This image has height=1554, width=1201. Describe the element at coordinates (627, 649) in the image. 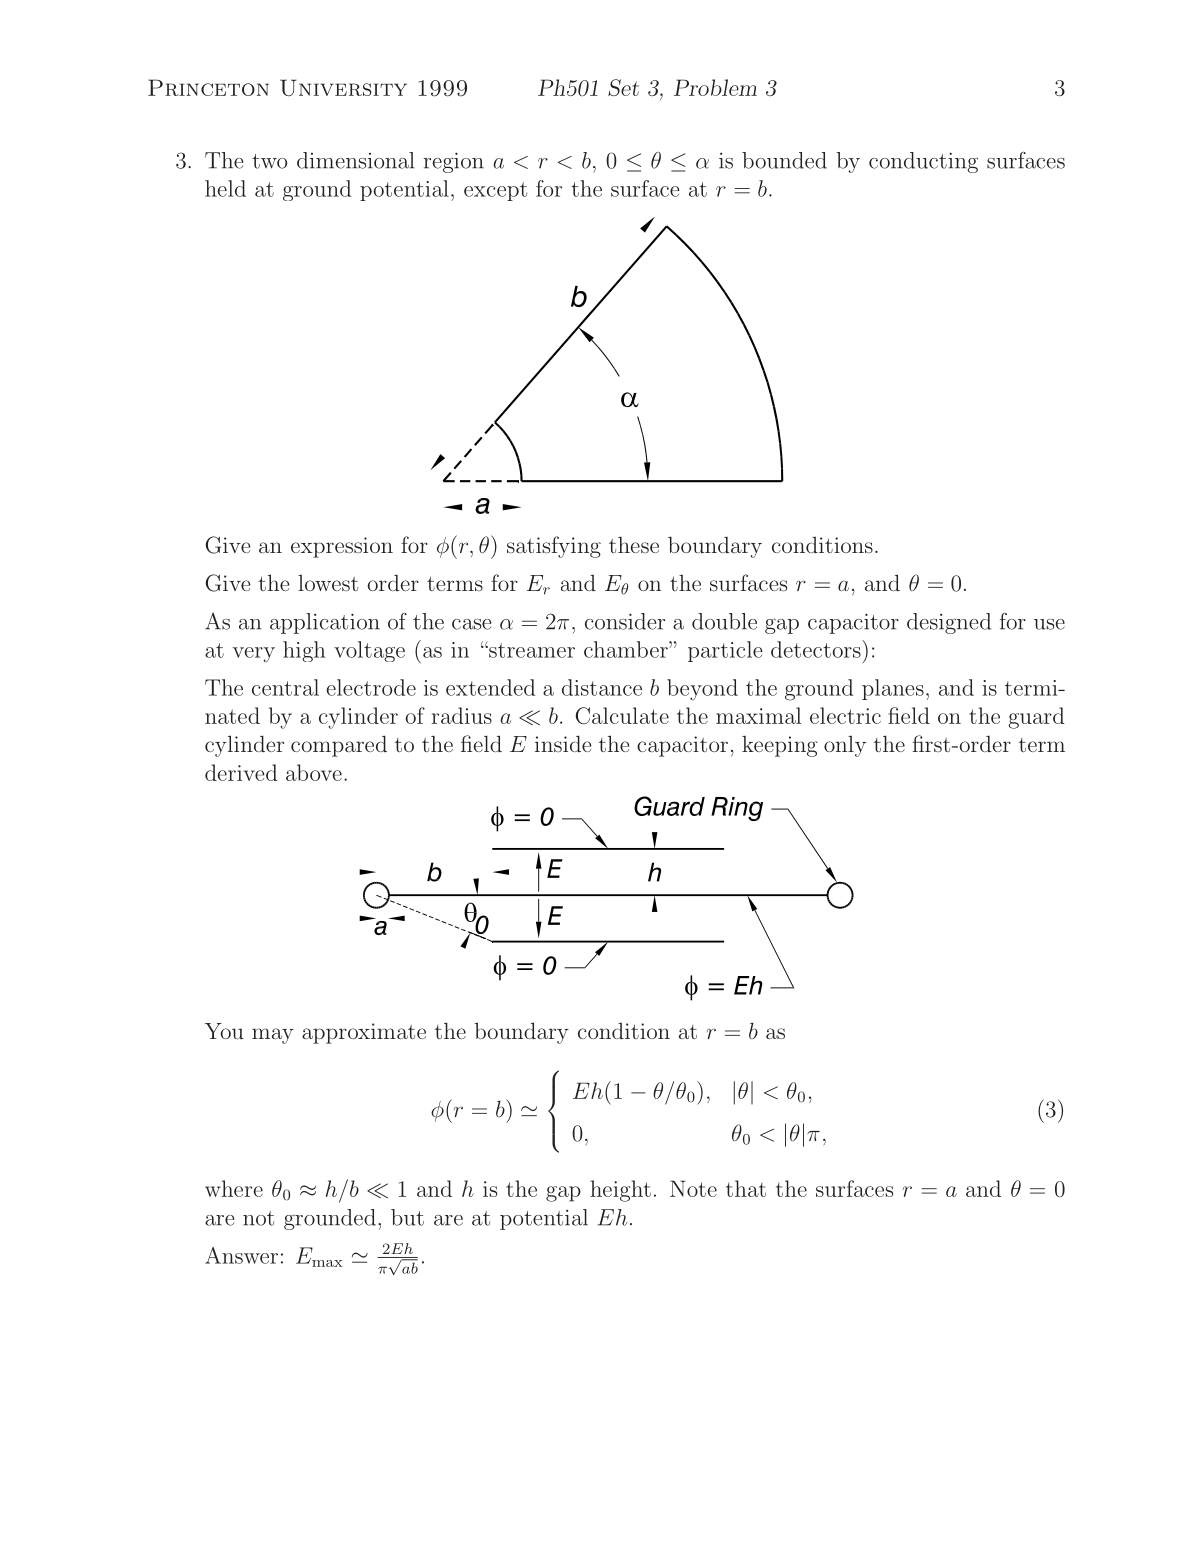

I see `chamber` at that location.
